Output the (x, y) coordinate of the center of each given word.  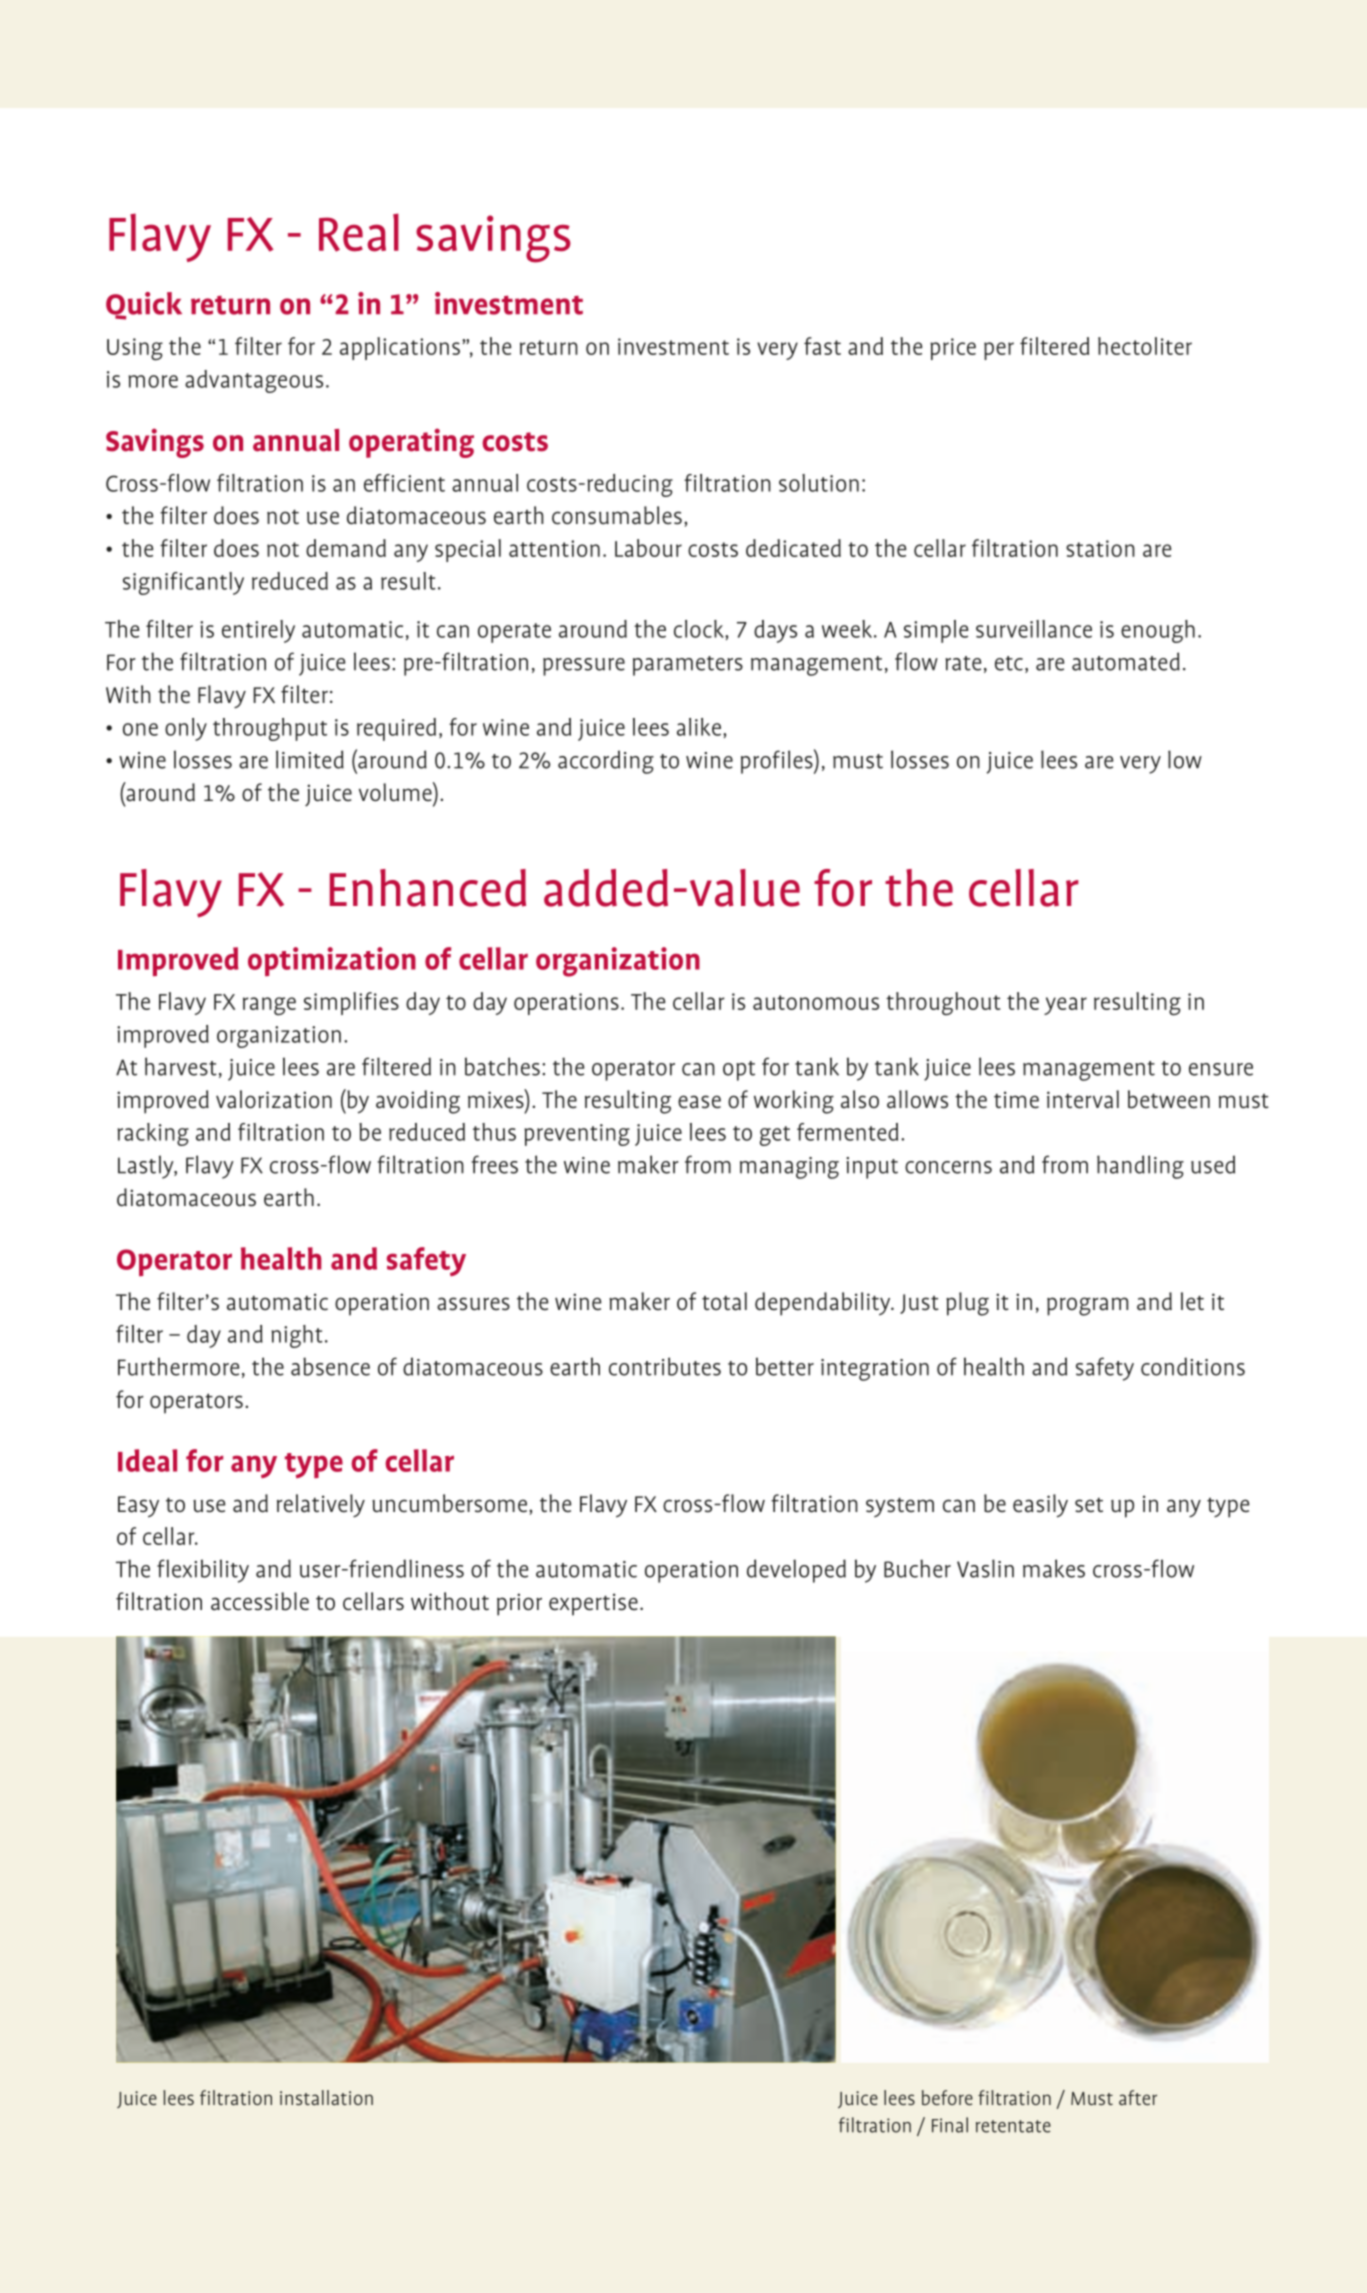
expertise (593, 1604)
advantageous (254, 381)
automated (1126, 661)
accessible (260, 1601)
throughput (270, 729)
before (947, 2097)
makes (1054, 1568)
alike (699, 727)
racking (153, 1134)
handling (1140, 1167)
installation (326, 2097)
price (953, 349)
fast (822, 346)
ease (699, 1102)
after (1138, 2097)
